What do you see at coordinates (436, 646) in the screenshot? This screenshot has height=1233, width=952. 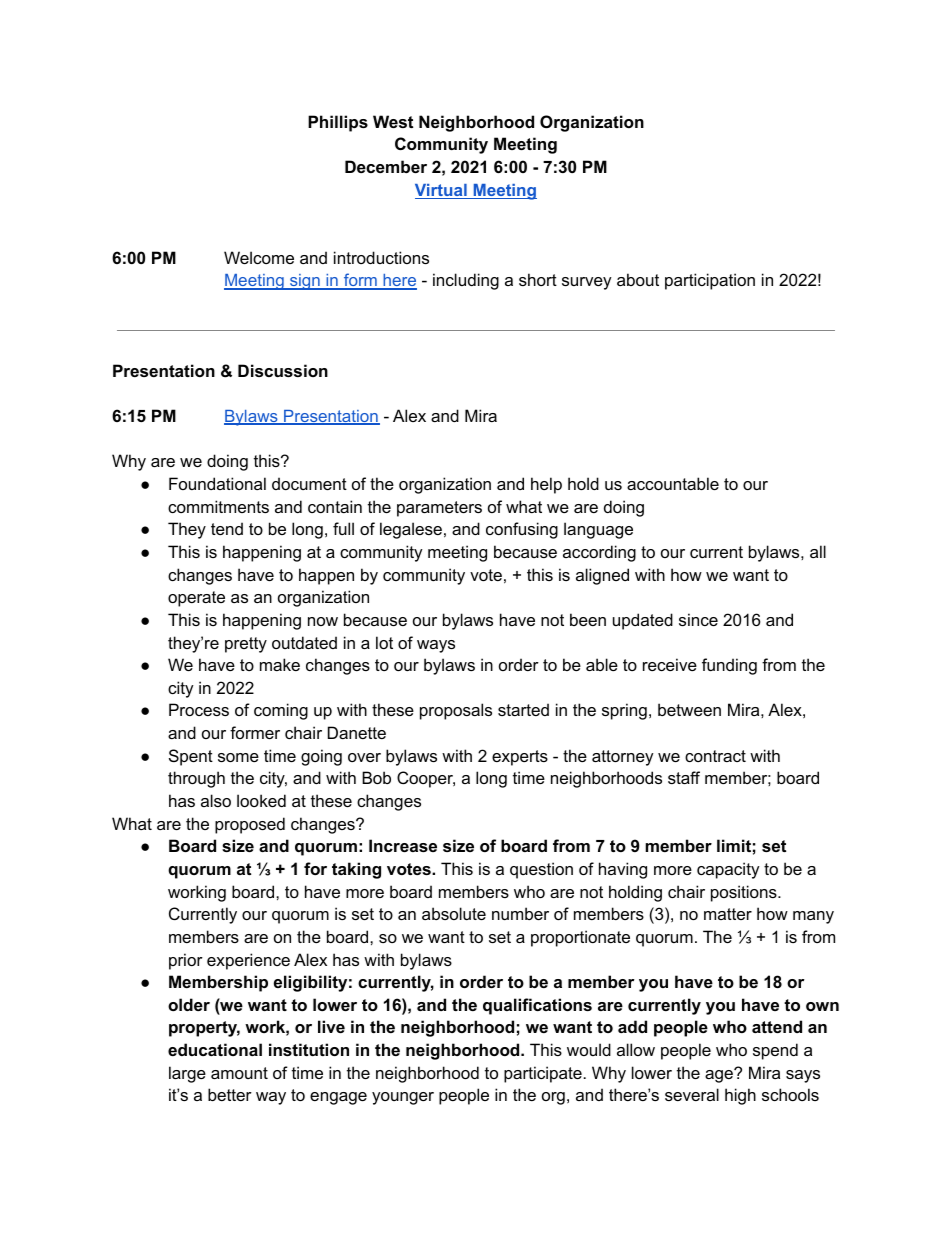 I see `ways` at bounding box center [436, 646].
